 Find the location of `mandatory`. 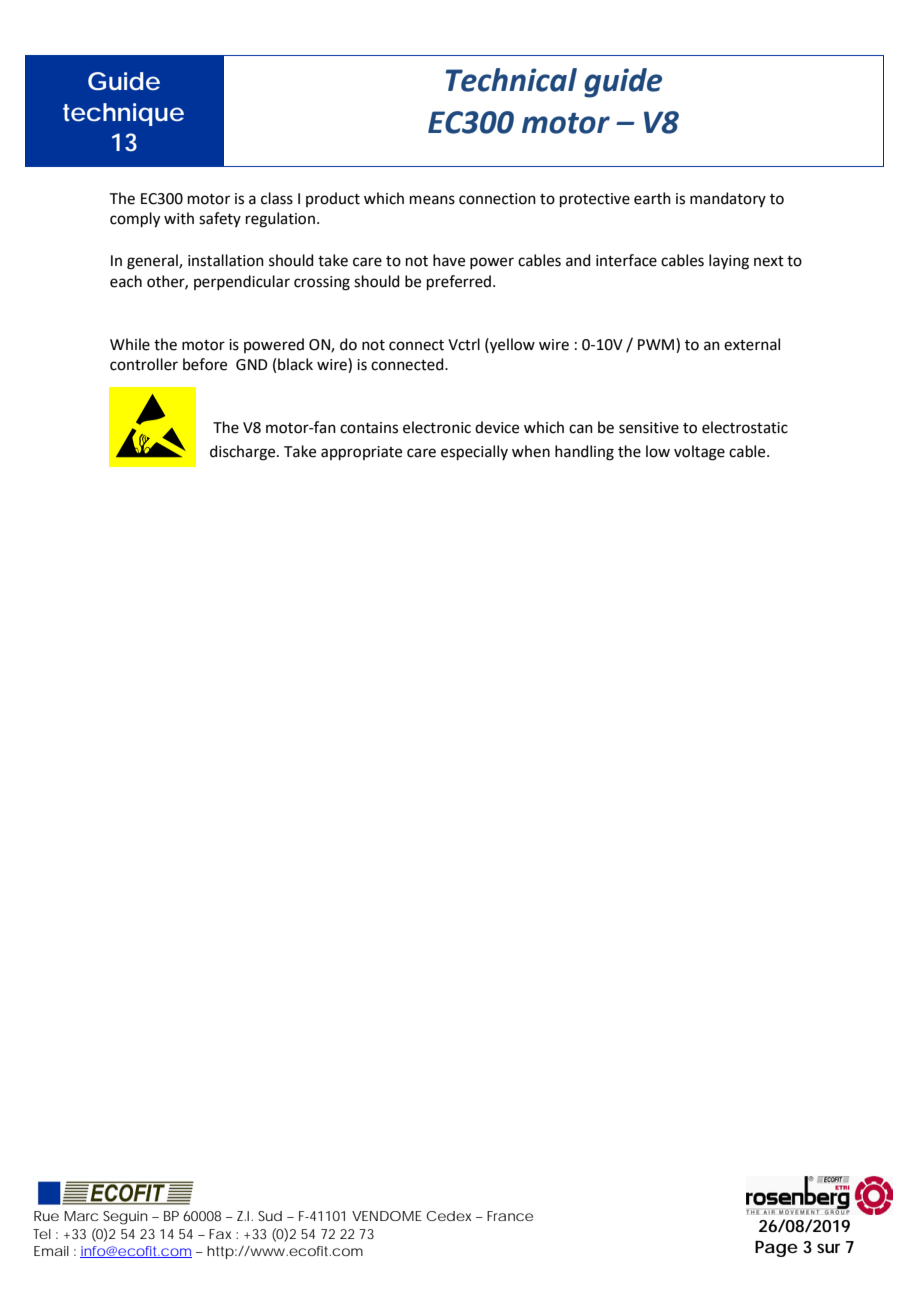

mandatory is located at coordinates (728, 199).
